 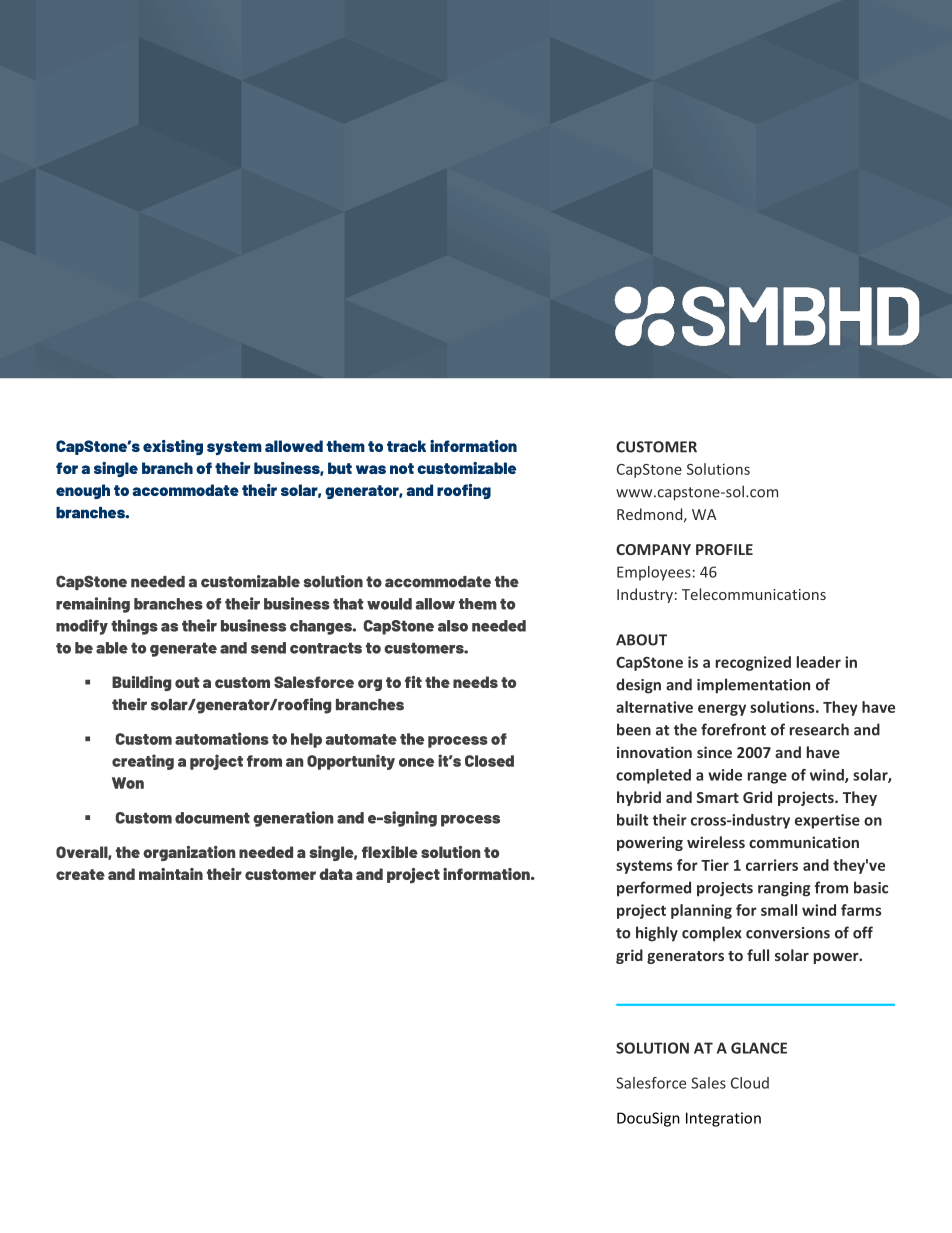 What do you see at coordinates (171, 874) in the screenshot?
I see `maintain` at bounding box center [171, 874].
